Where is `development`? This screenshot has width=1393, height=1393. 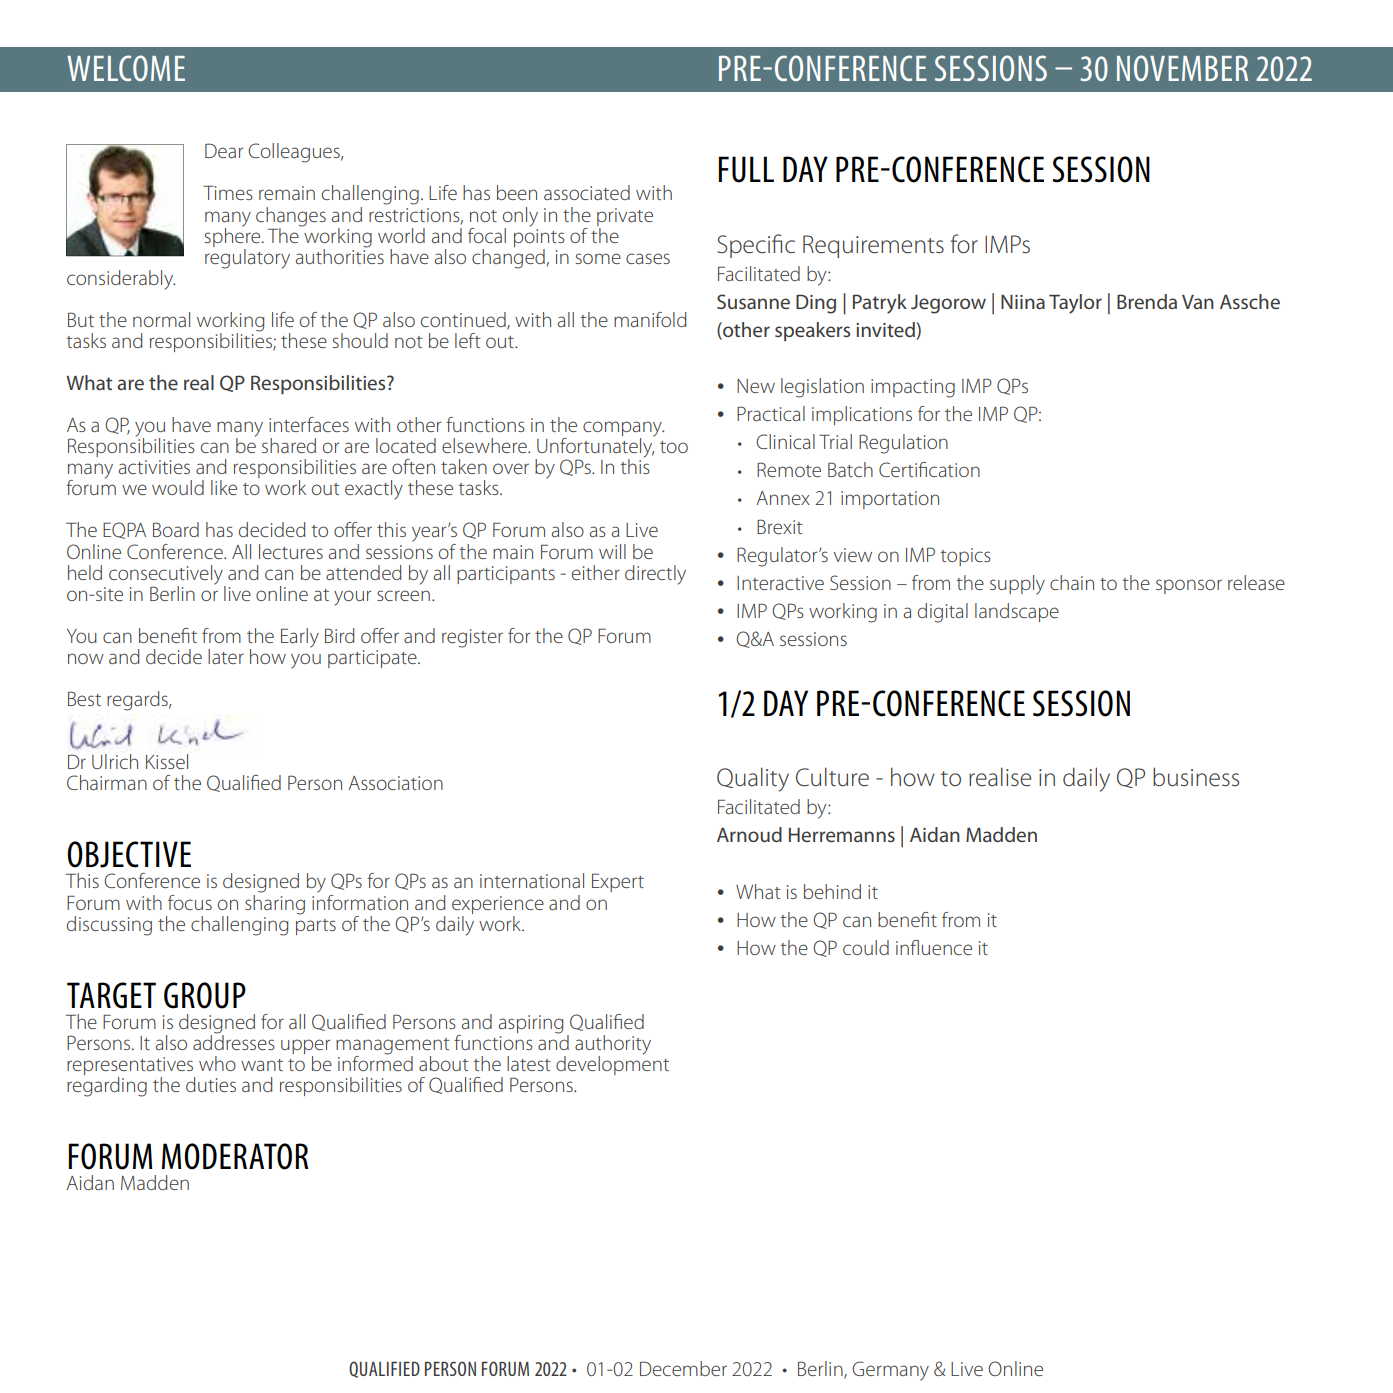
development is located at coordinates (612, 1064).
